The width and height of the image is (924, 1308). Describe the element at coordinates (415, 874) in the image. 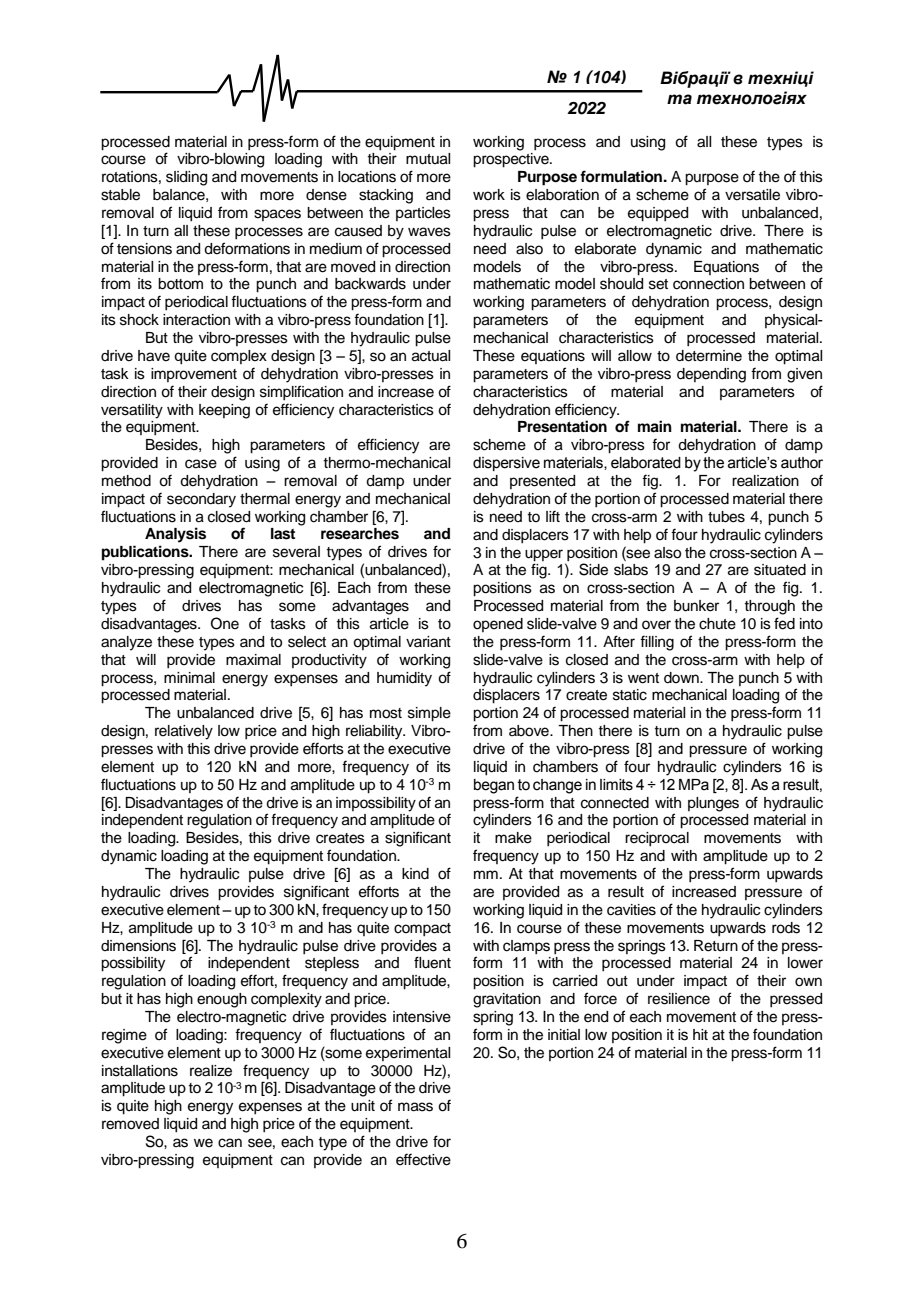

I see `kind` at that location.
